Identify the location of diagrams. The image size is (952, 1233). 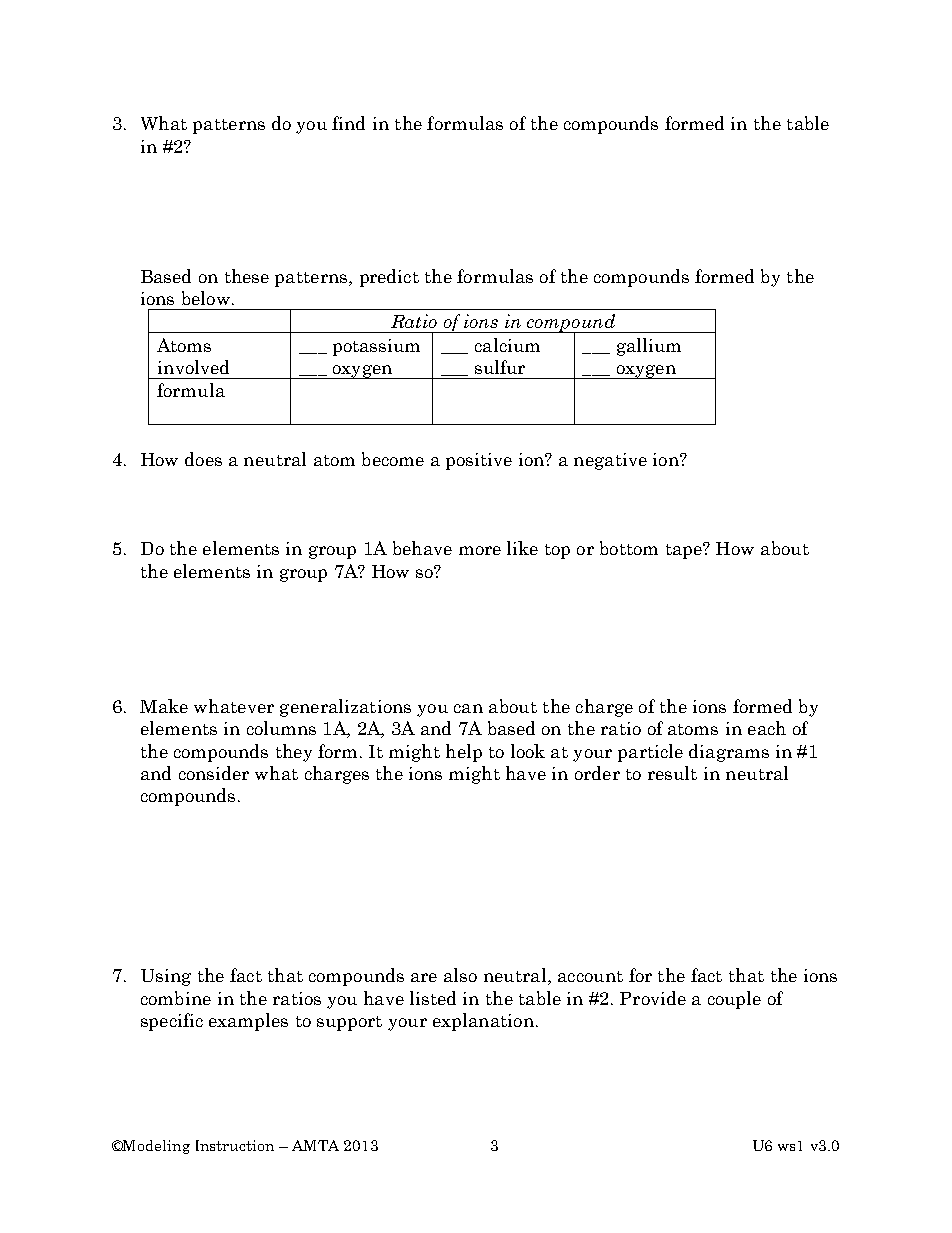
(729, 753).
